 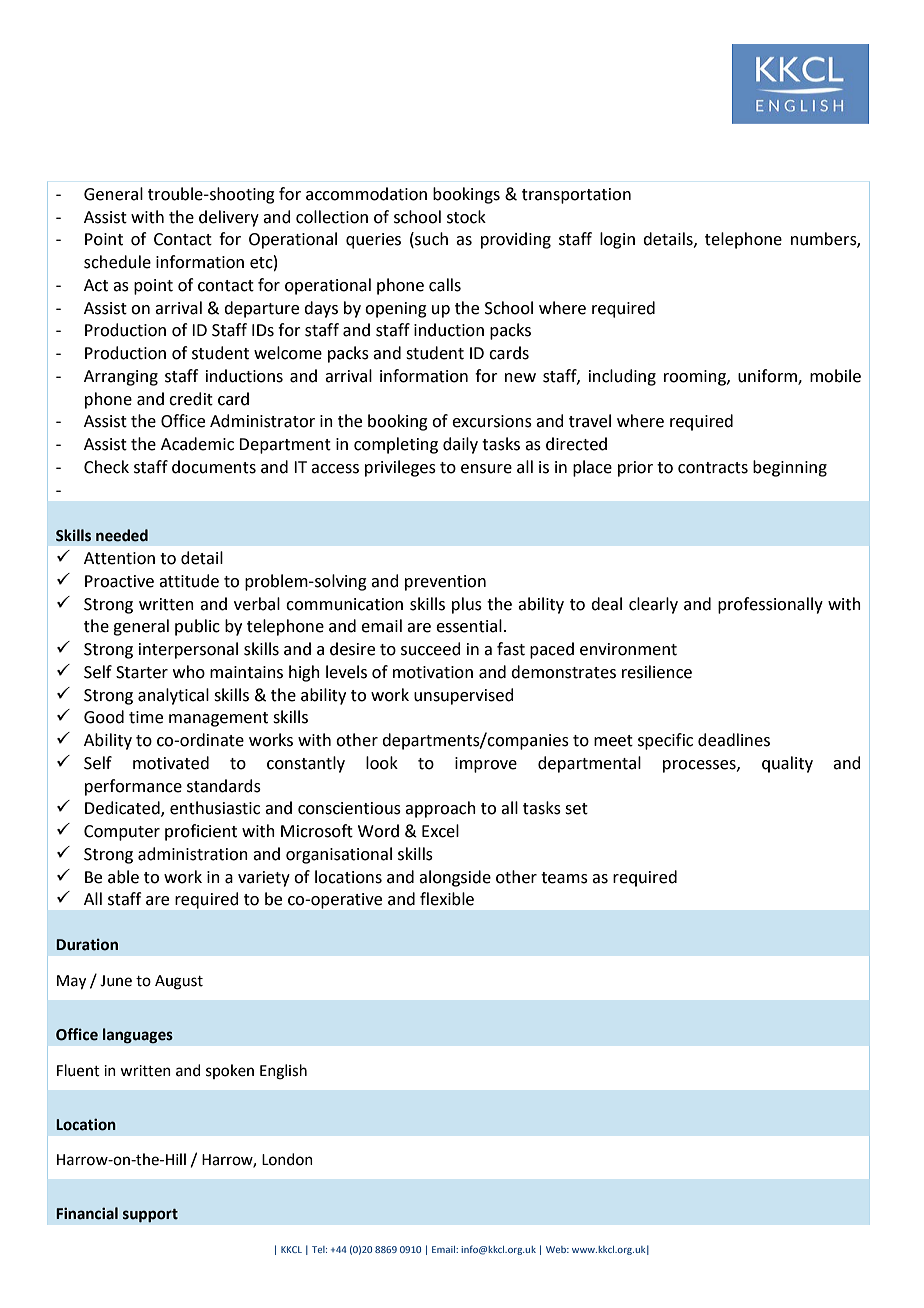 What do you see at coordinates (122, 535) in the screenshot?
I see `needed` at bounding box center [122, 535].
